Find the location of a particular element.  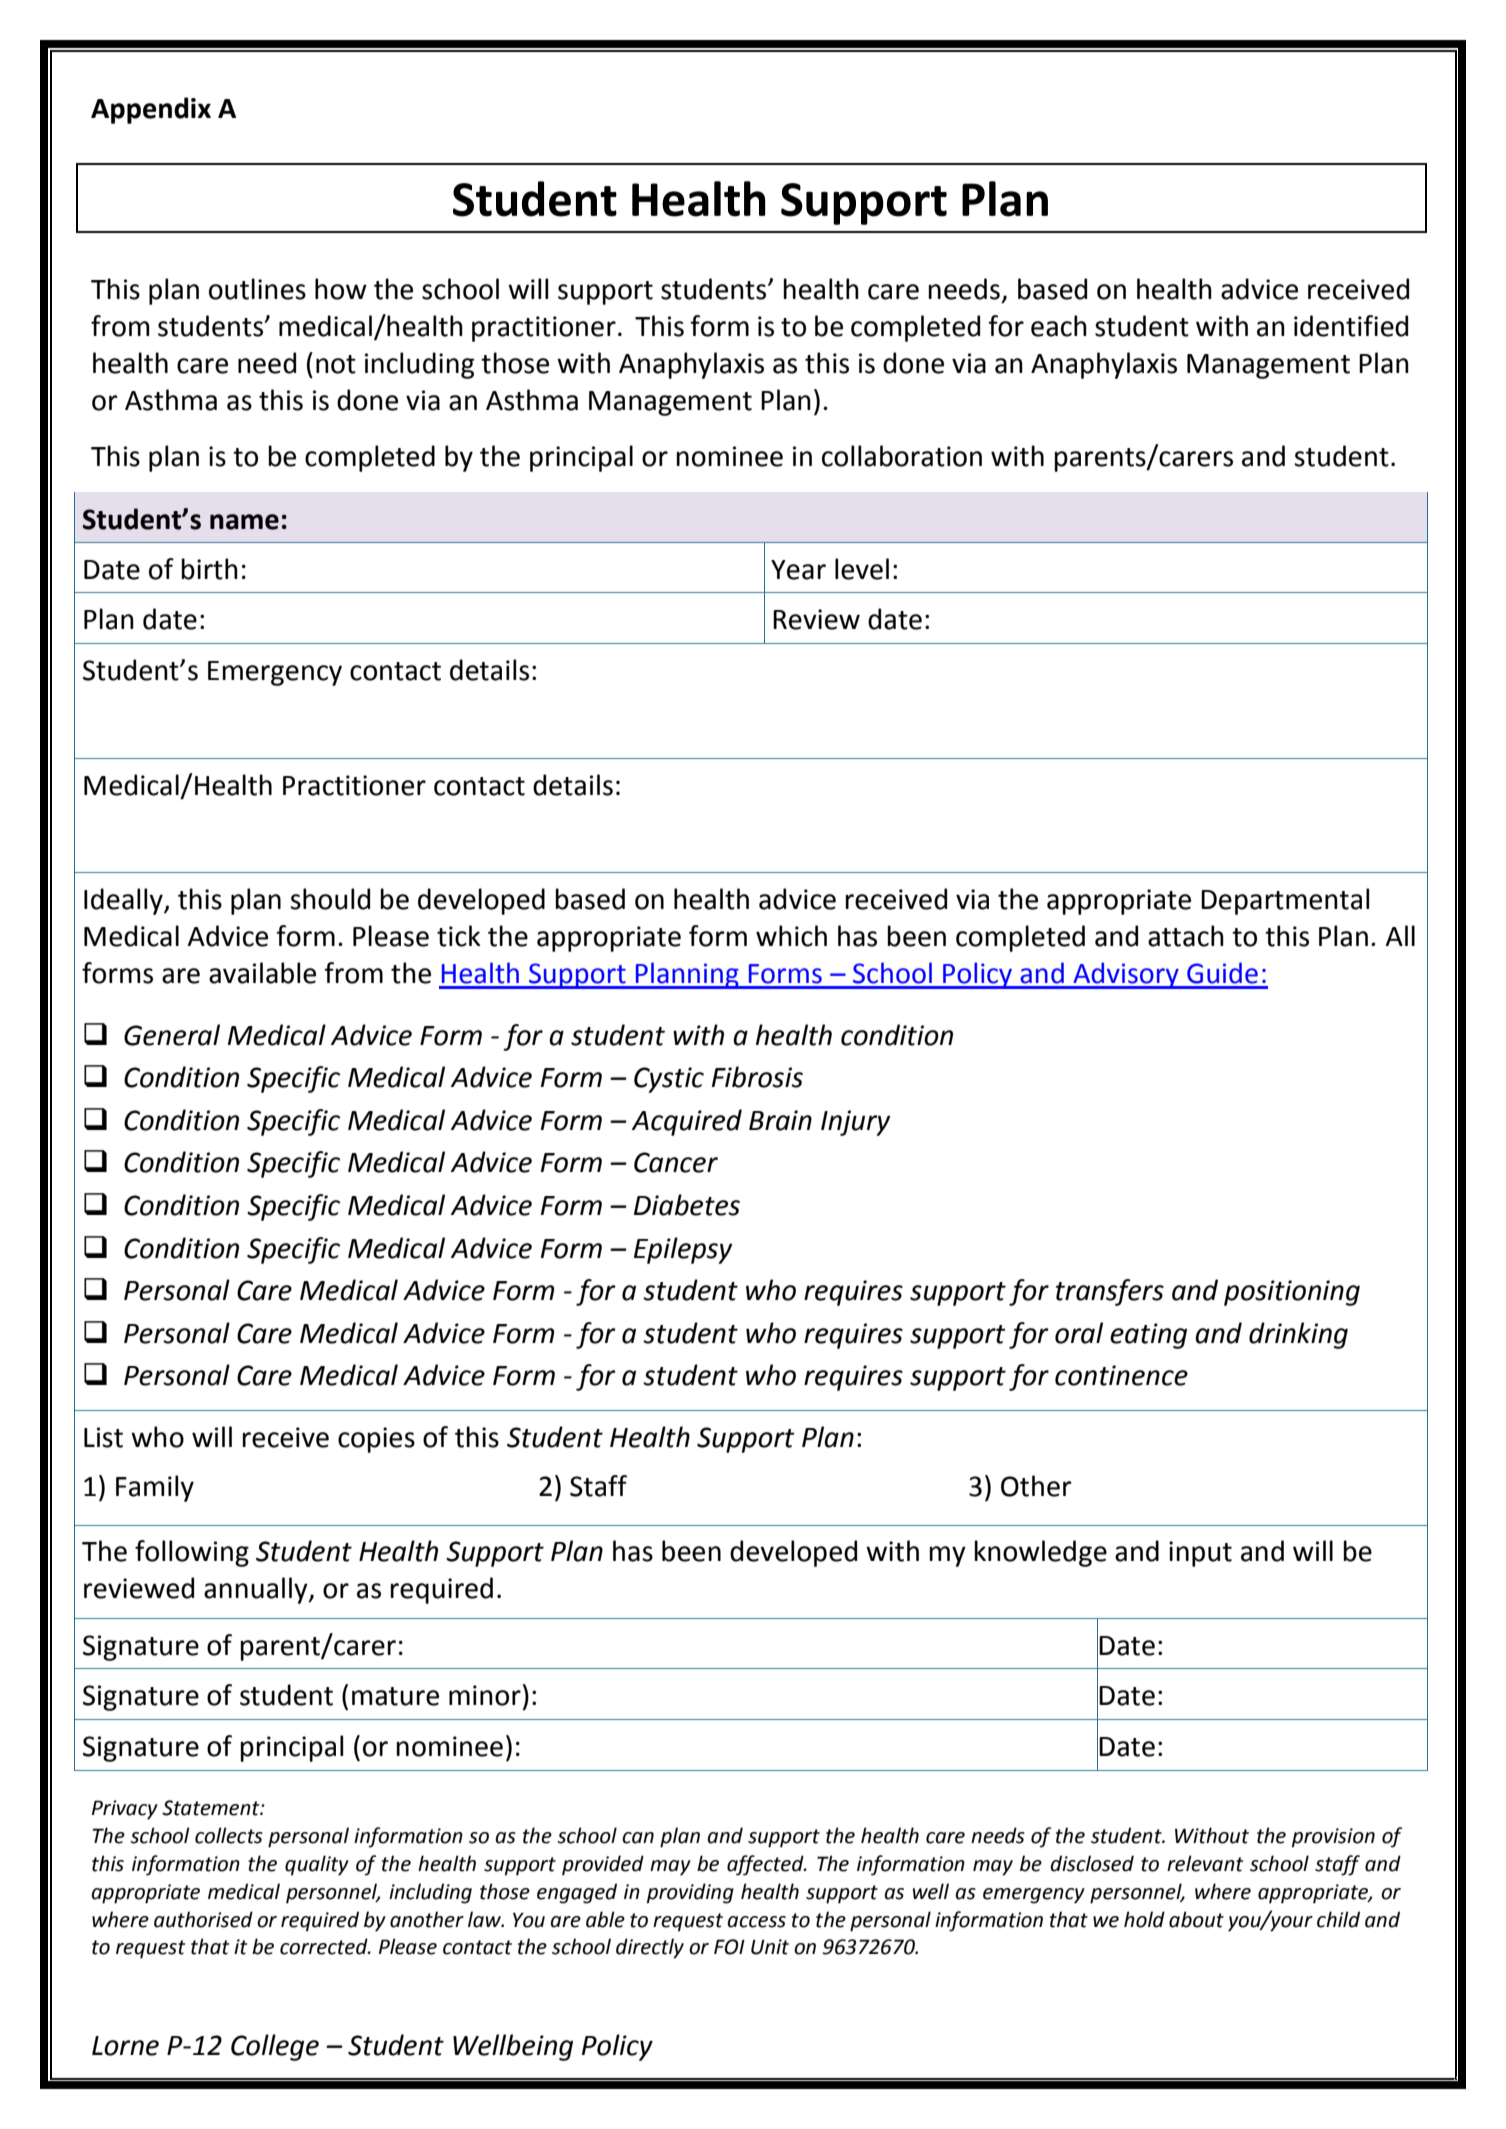

input is located at coordinates (1200, 1554).
